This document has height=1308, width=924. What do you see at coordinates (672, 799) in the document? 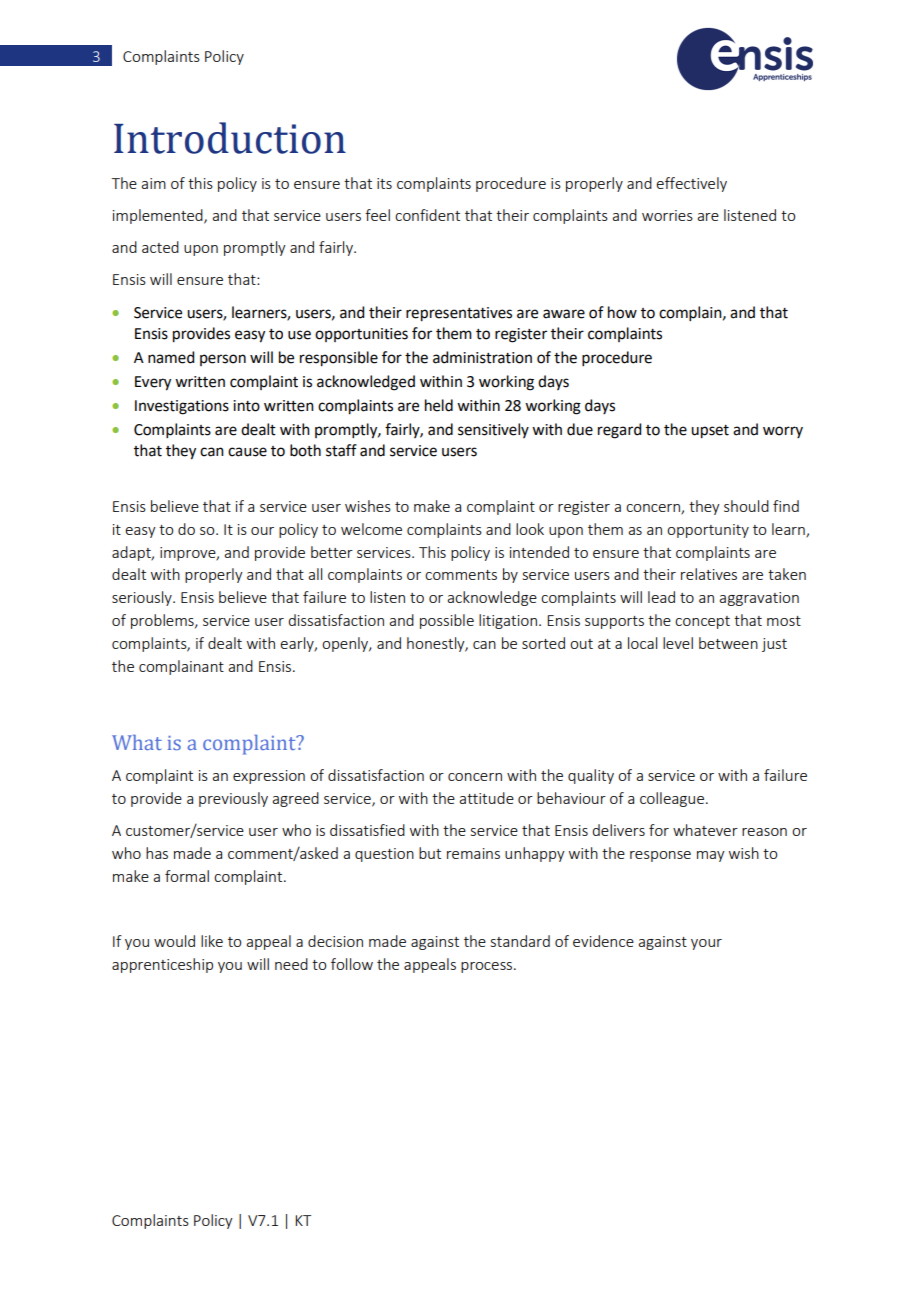
I see `colleague` at bounding box center [672, 799].
